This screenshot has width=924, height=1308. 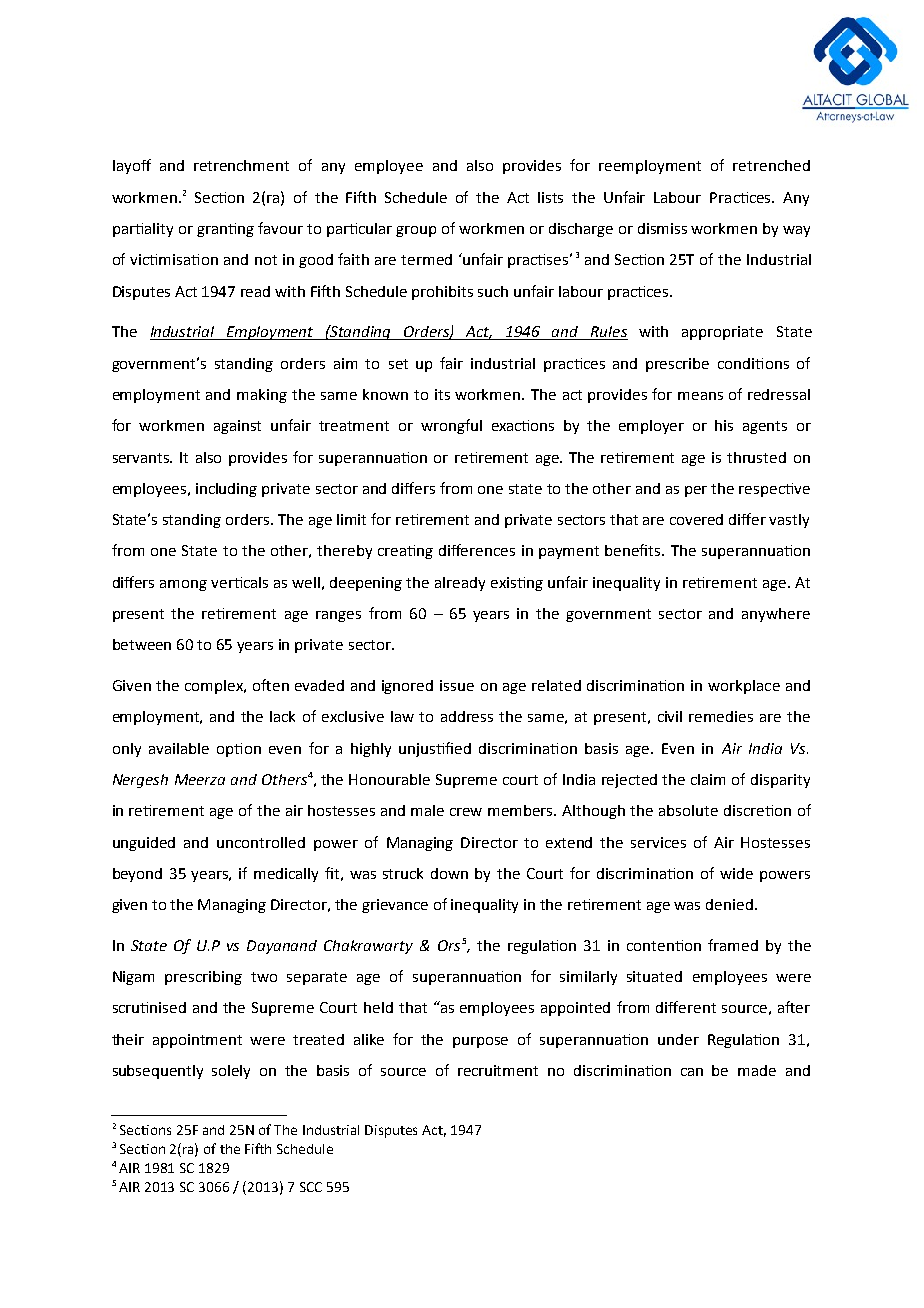 I want to click on retrenched, so click(x=771, y=165).
